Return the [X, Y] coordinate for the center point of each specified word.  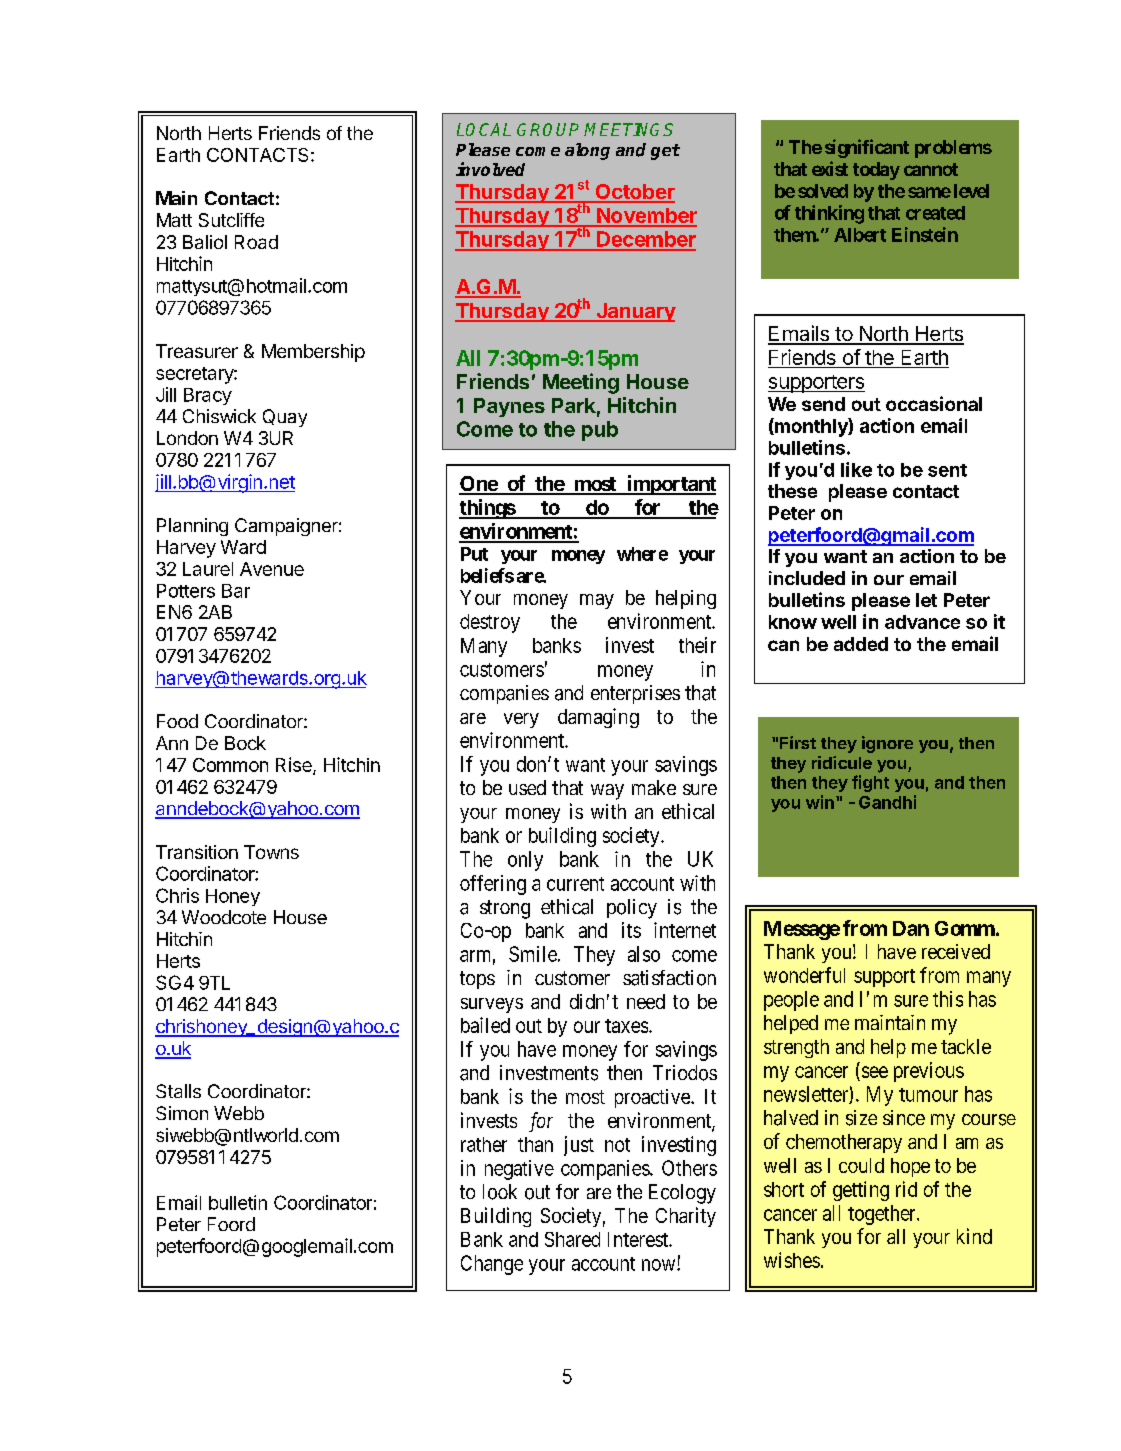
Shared [572, 1239]
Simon [182, 1113]
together [883, 1215]
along [587, 151]
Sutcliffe [231, 220]
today [876, 171]
